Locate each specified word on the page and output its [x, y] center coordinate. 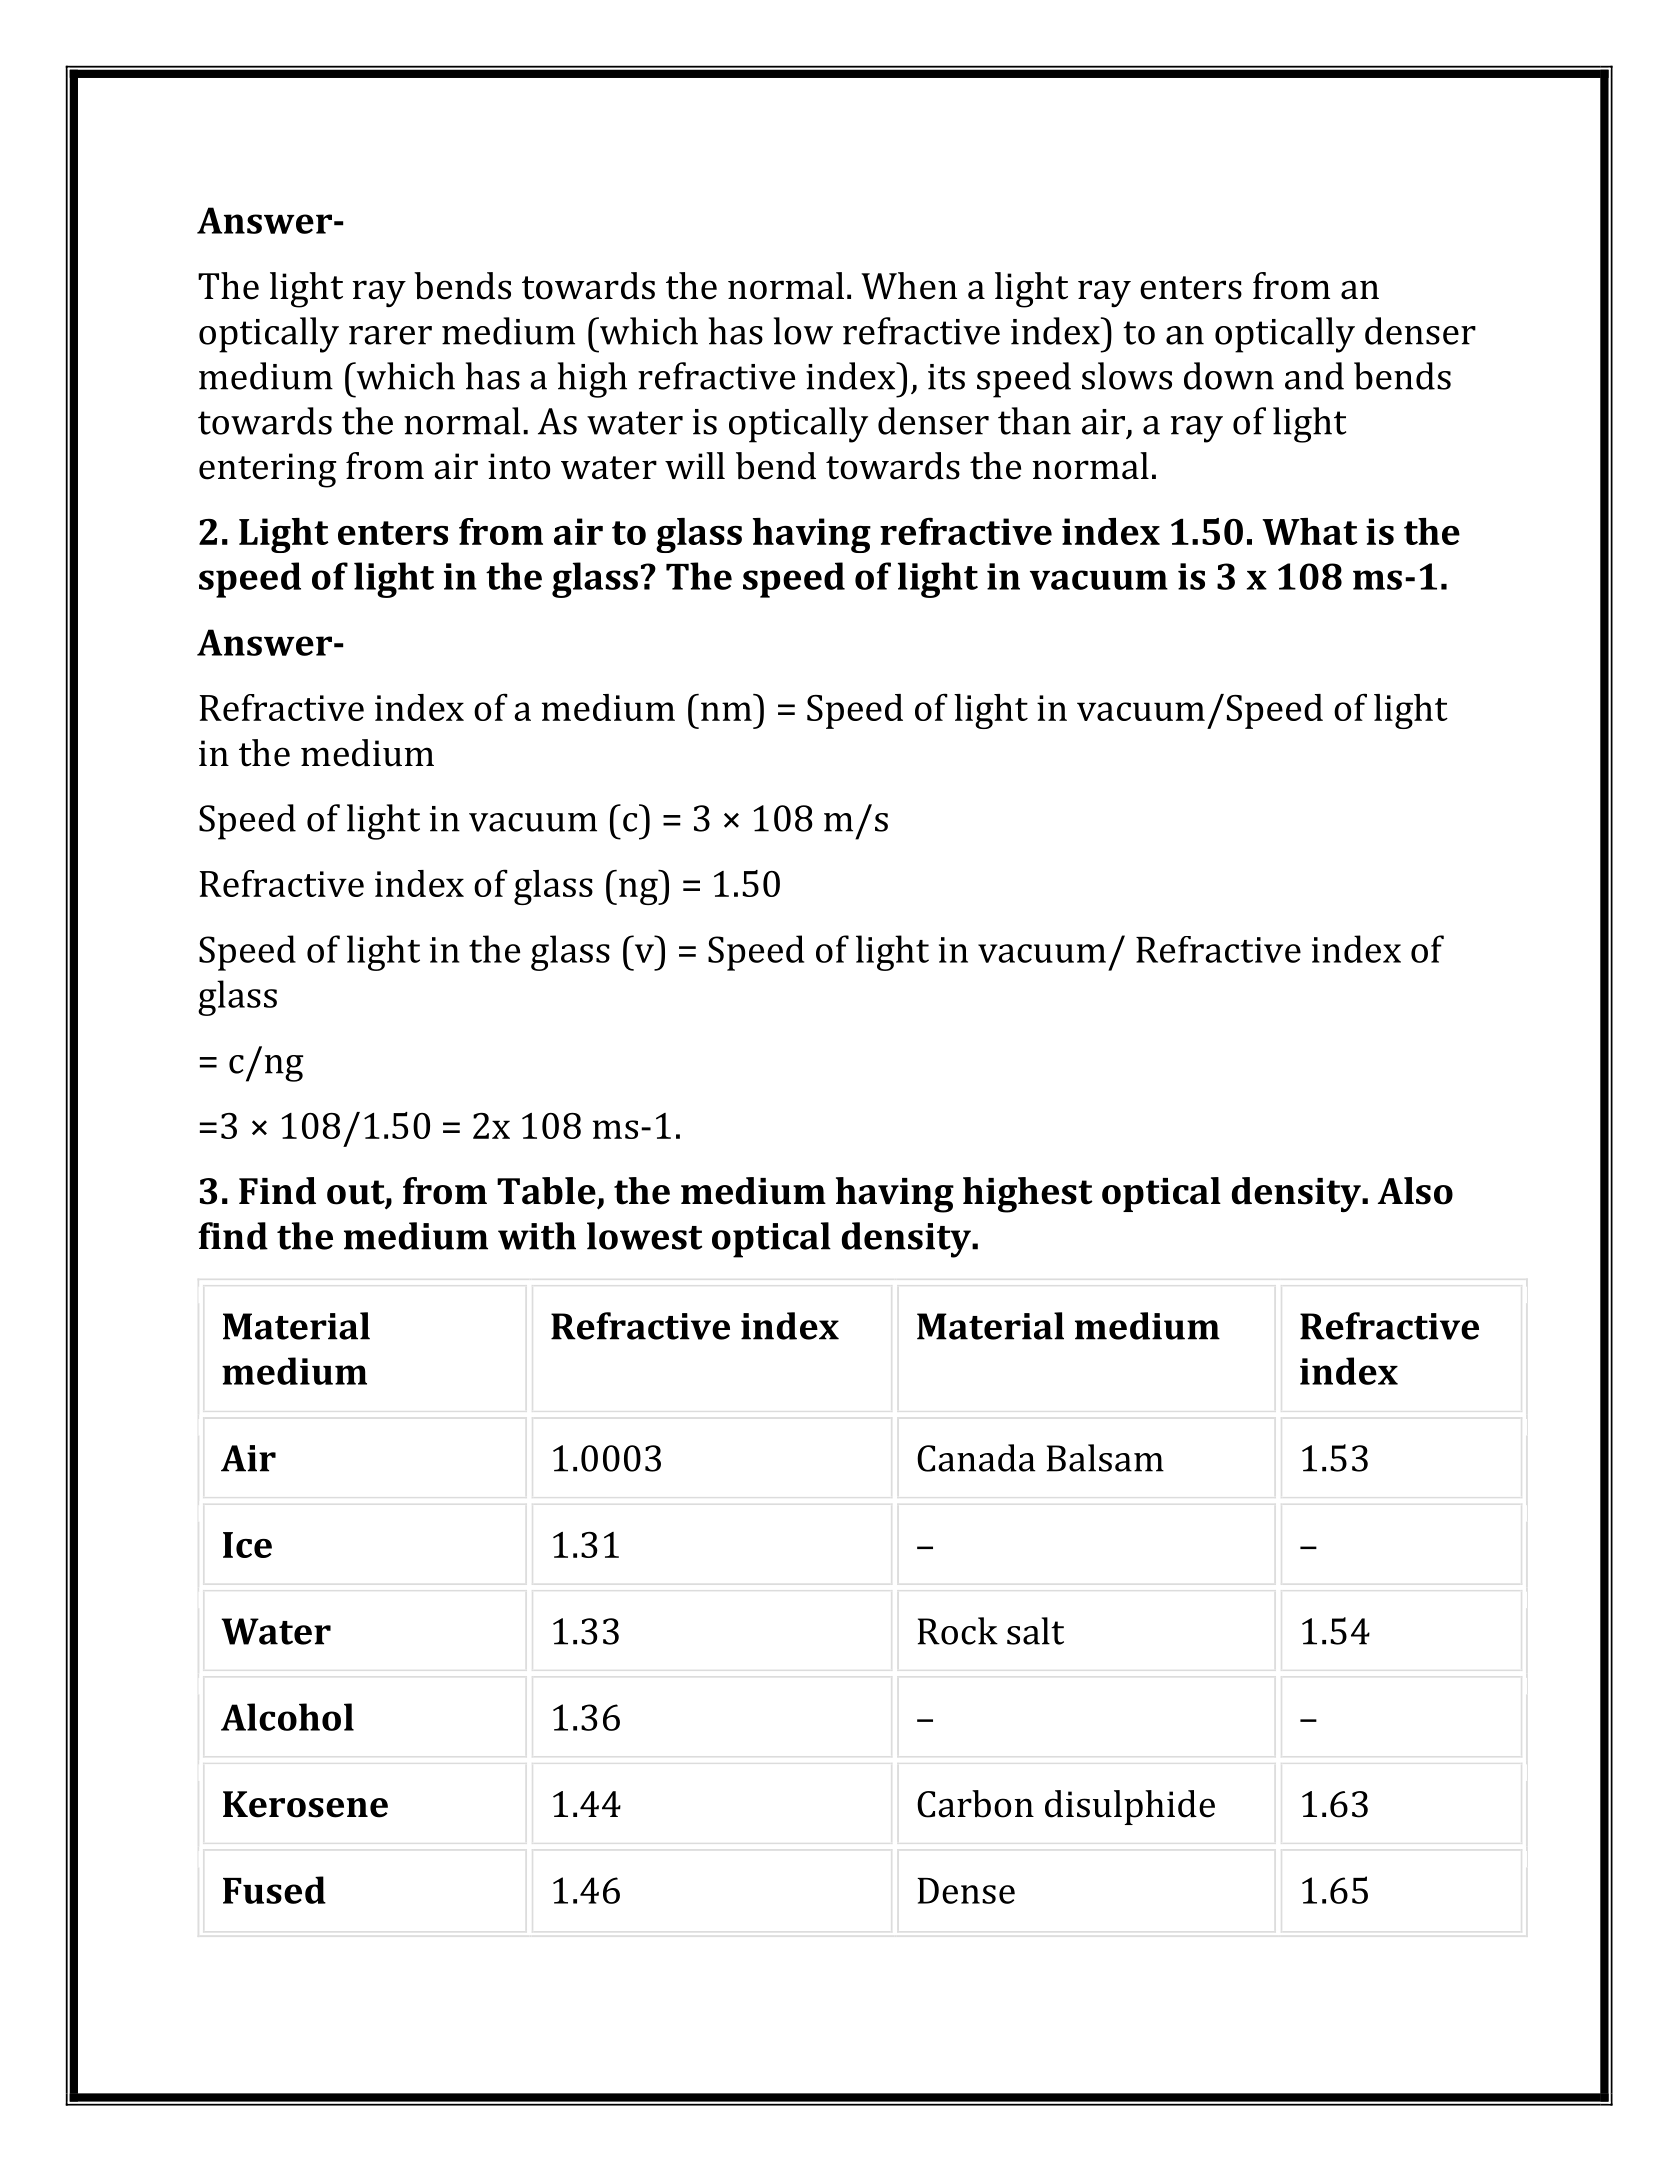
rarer [390, 335]
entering [267, 470]
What [1310, 531]
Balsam [1105, 1458]
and [1314, 376]
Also [1415, 1191]
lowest [644, 1236]
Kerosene [305, 1804]
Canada [976, 1458]
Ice [247, 1545]
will [695, 465]
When [909, 286]
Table [546, 1191]
